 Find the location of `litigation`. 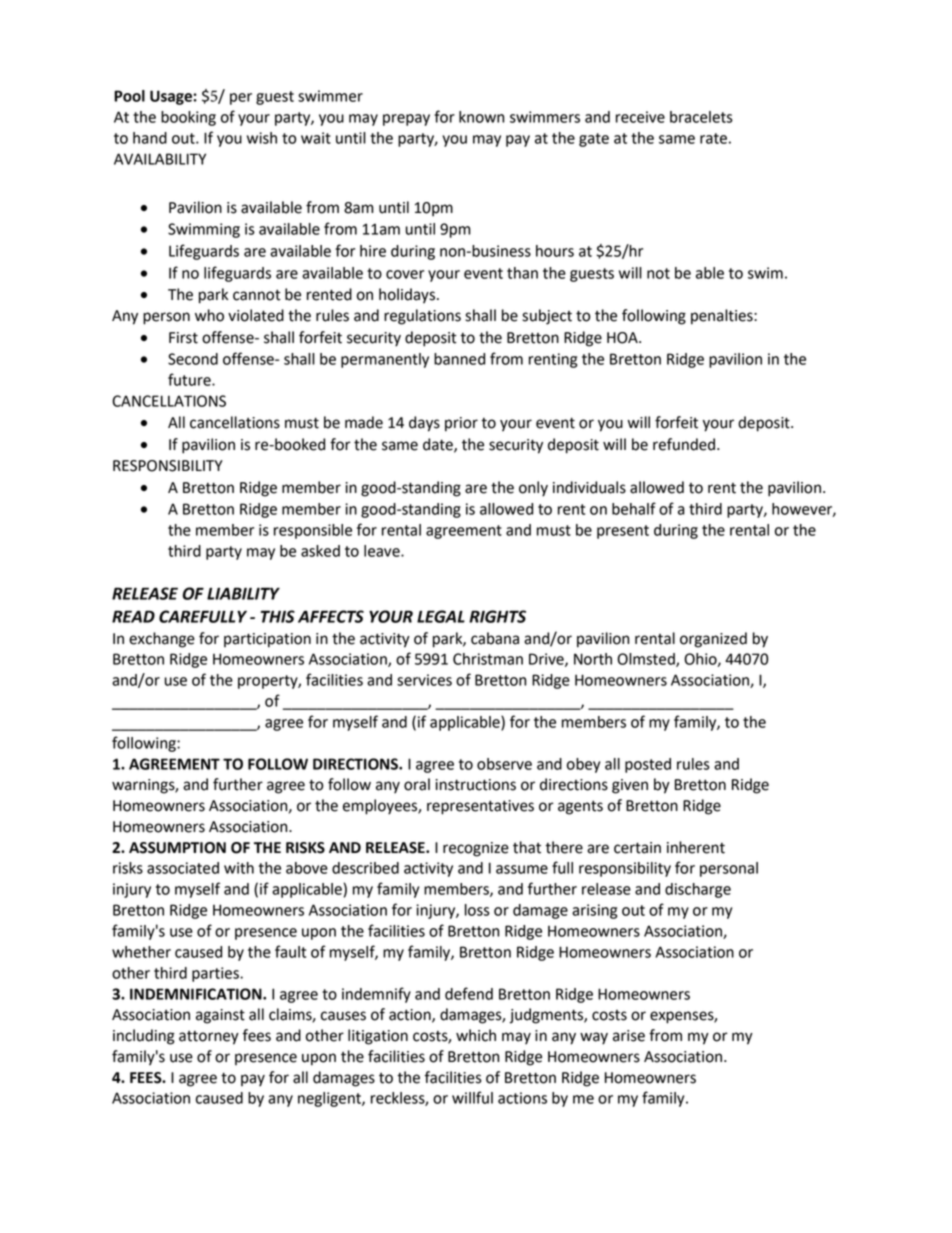

litigation is located at coordinates (378, 1037).
